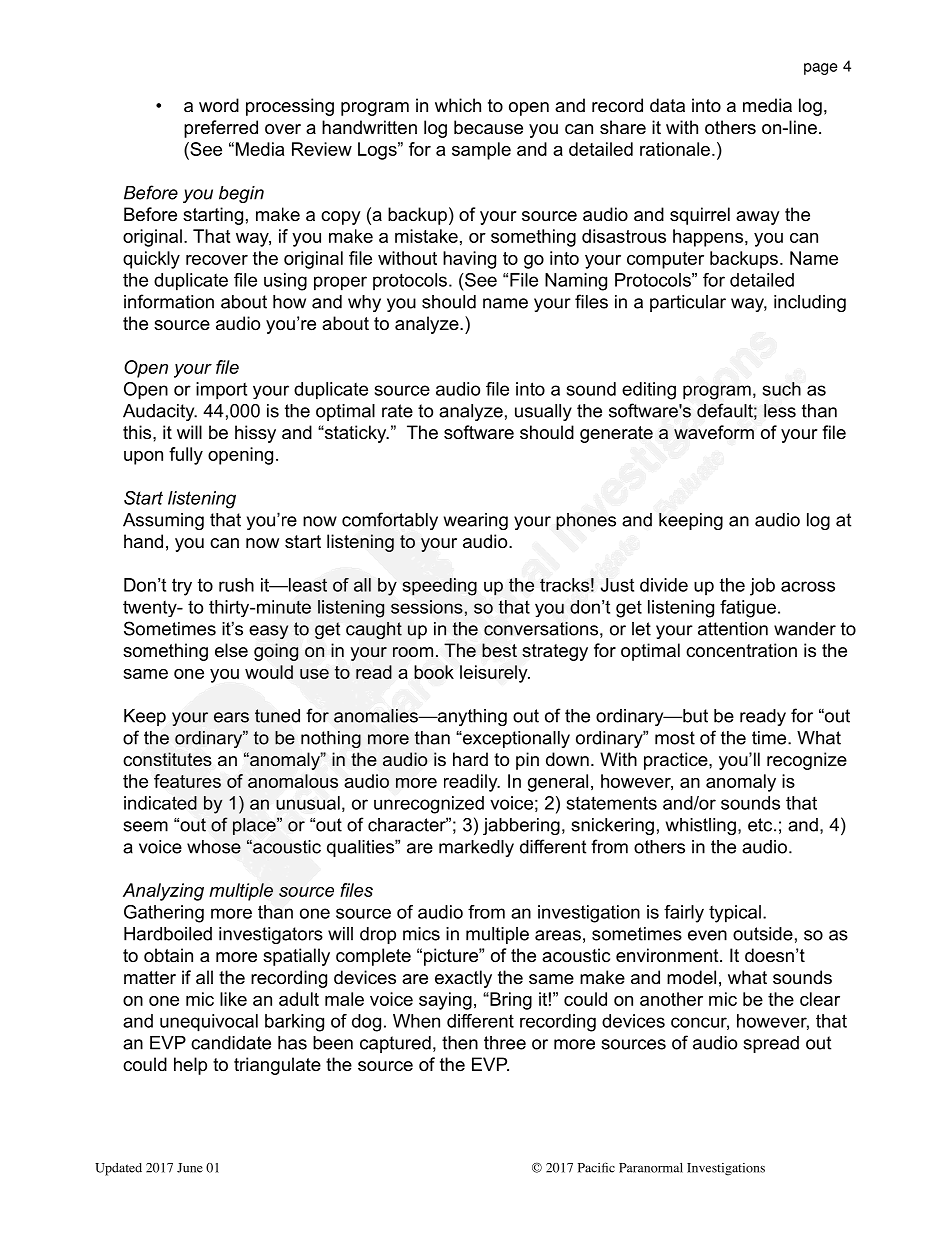  Describe the element at coordinates (701, 826) in the page. I see `whistling` at that location.
